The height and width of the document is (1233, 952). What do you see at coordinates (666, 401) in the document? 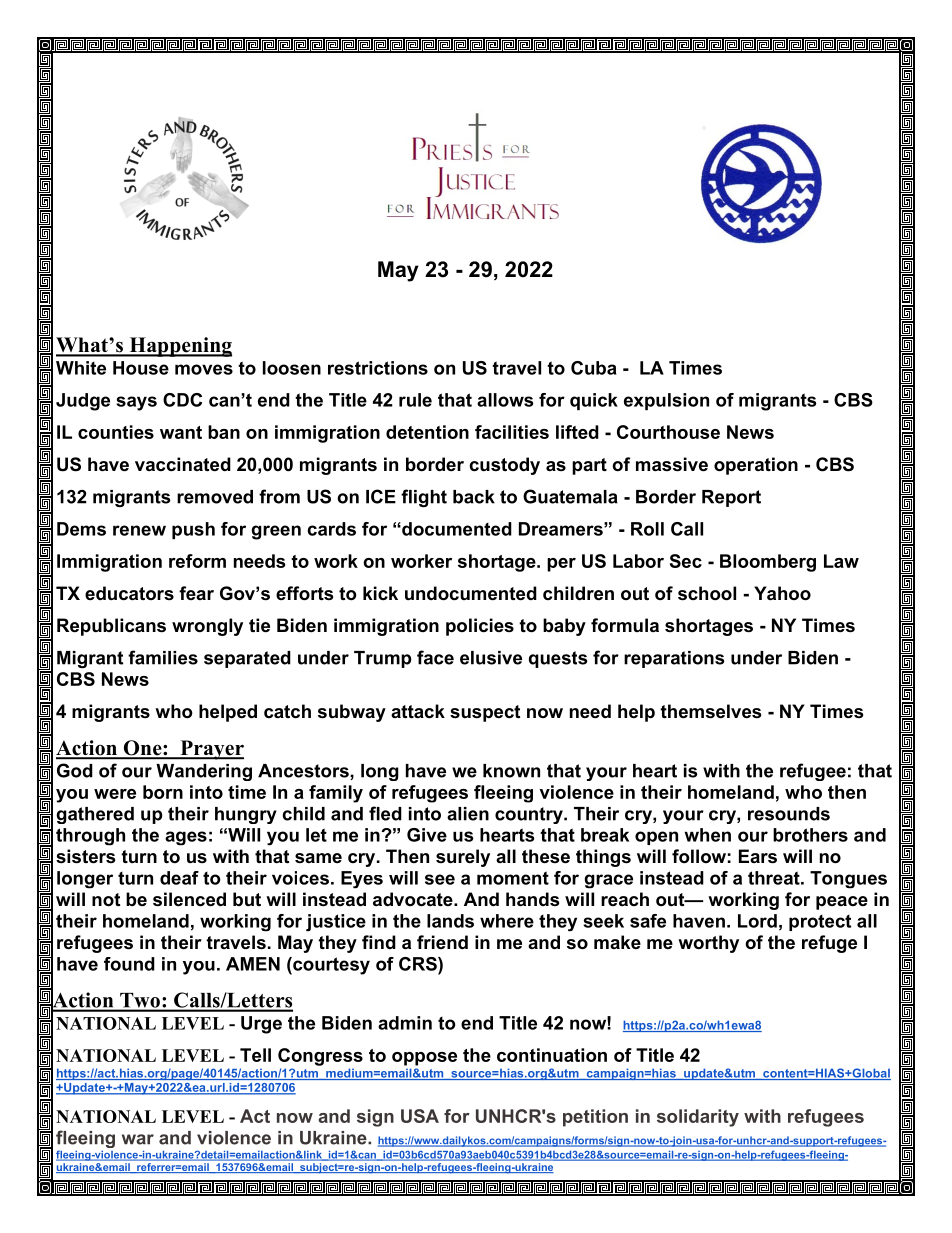
I see `expulsion` at bounding box center [666, 401].
